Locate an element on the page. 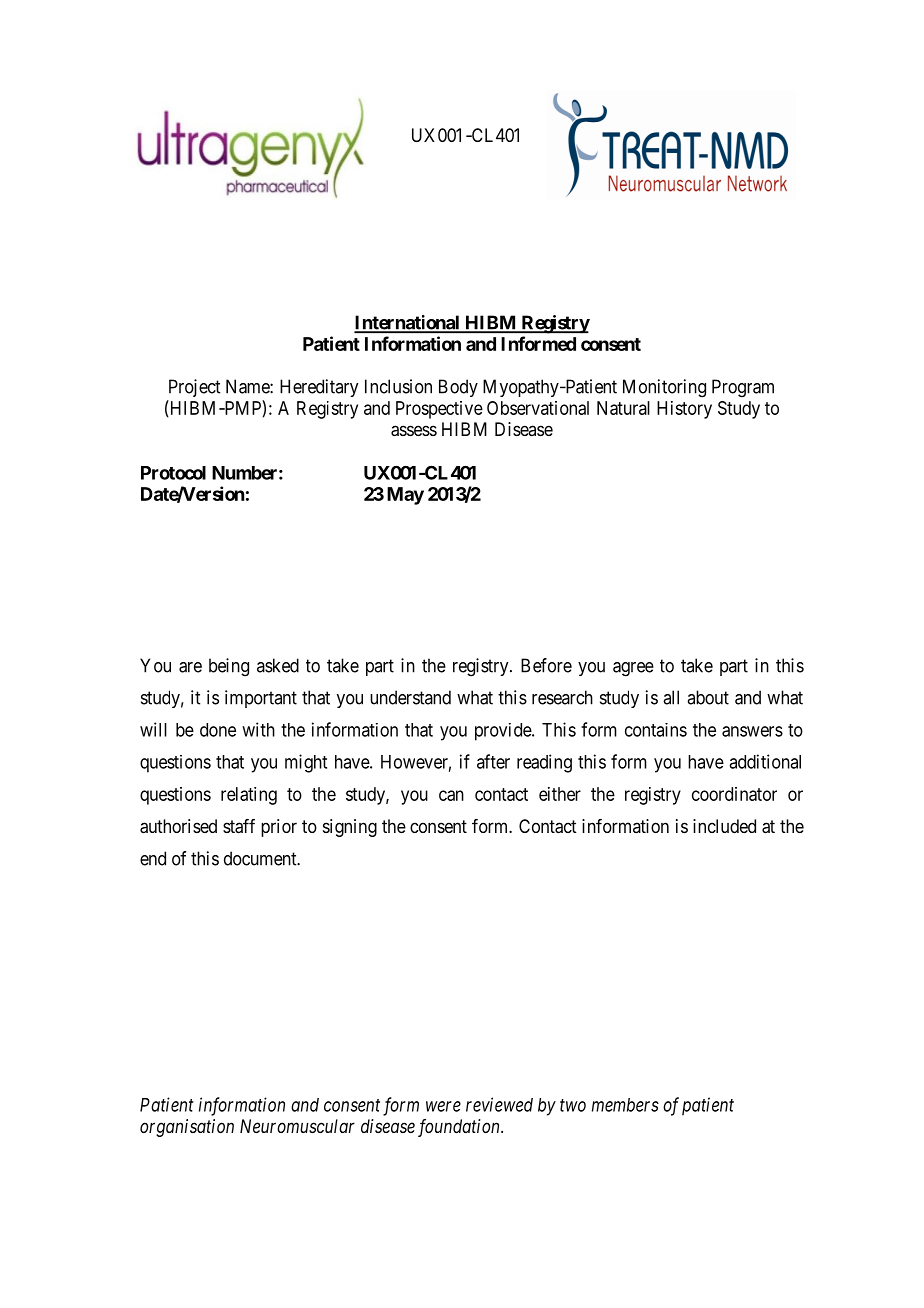 Image resolution: width=924 pixels, height=1308 pixels. Before is located at coordinates (546, 665).
